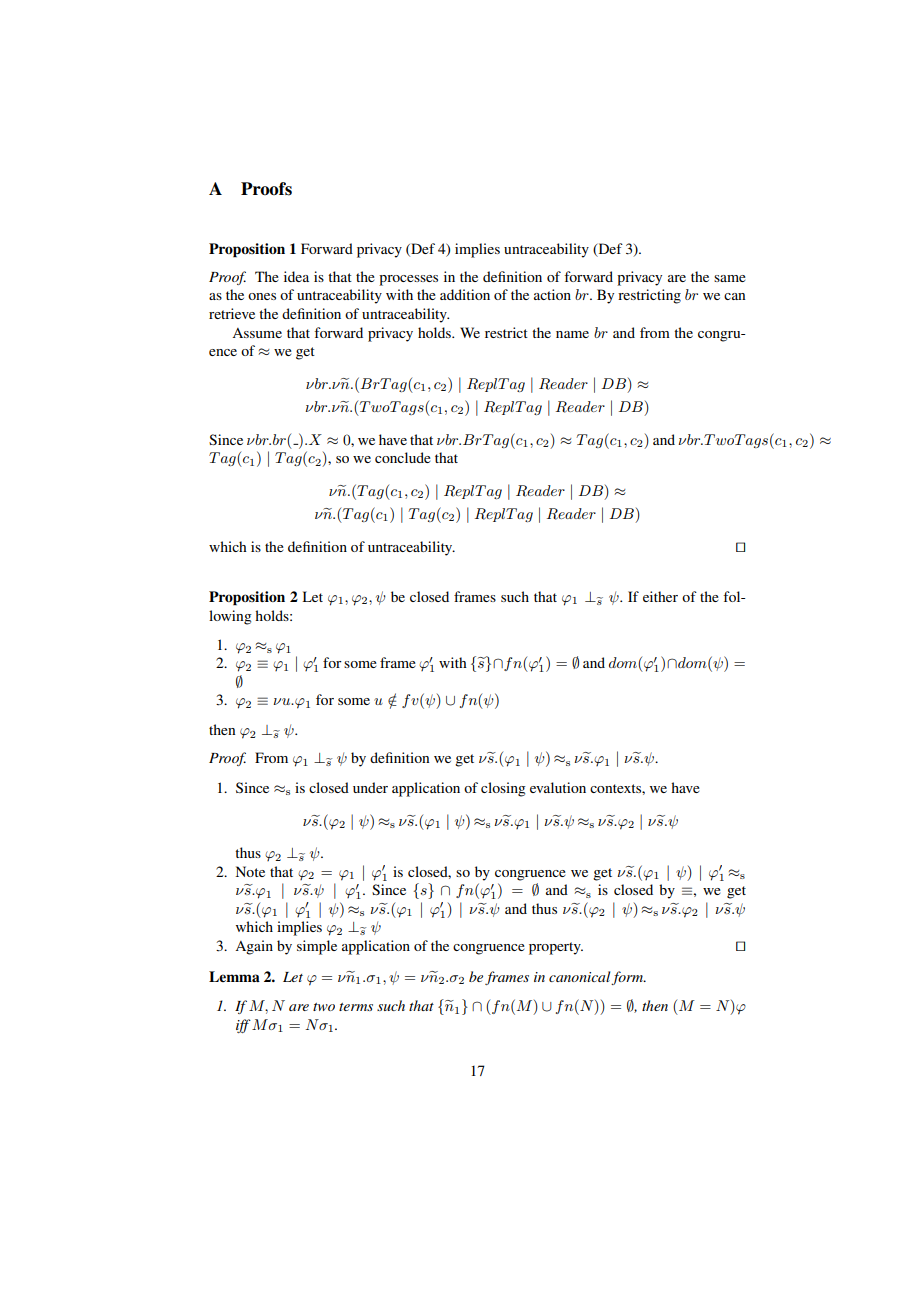  What do you see at coordinates (730, 278) in the screenshot?
I see `same` at bounding box center [730, 278].
